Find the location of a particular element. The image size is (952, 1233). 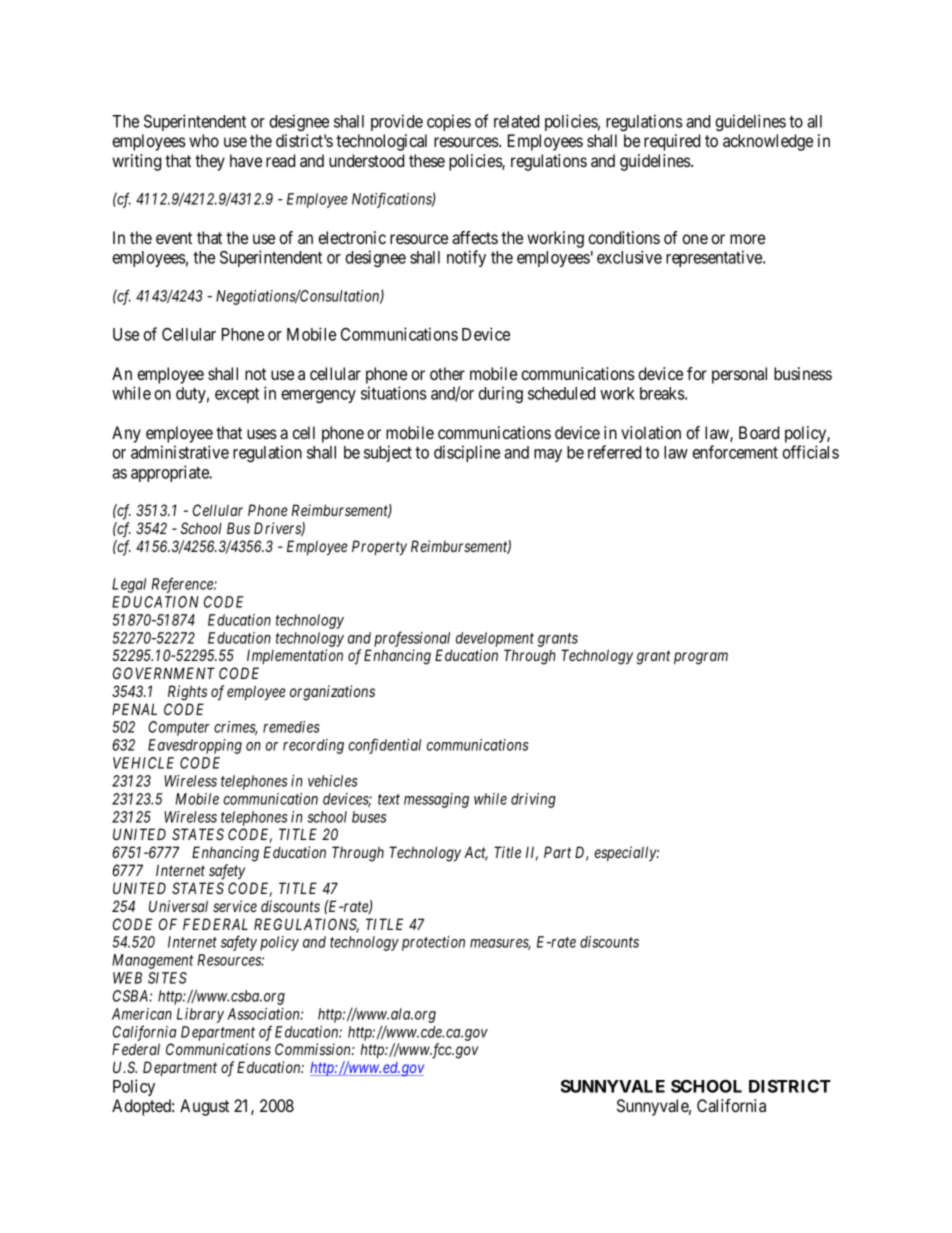

development is located at coordinates (495, 639).
